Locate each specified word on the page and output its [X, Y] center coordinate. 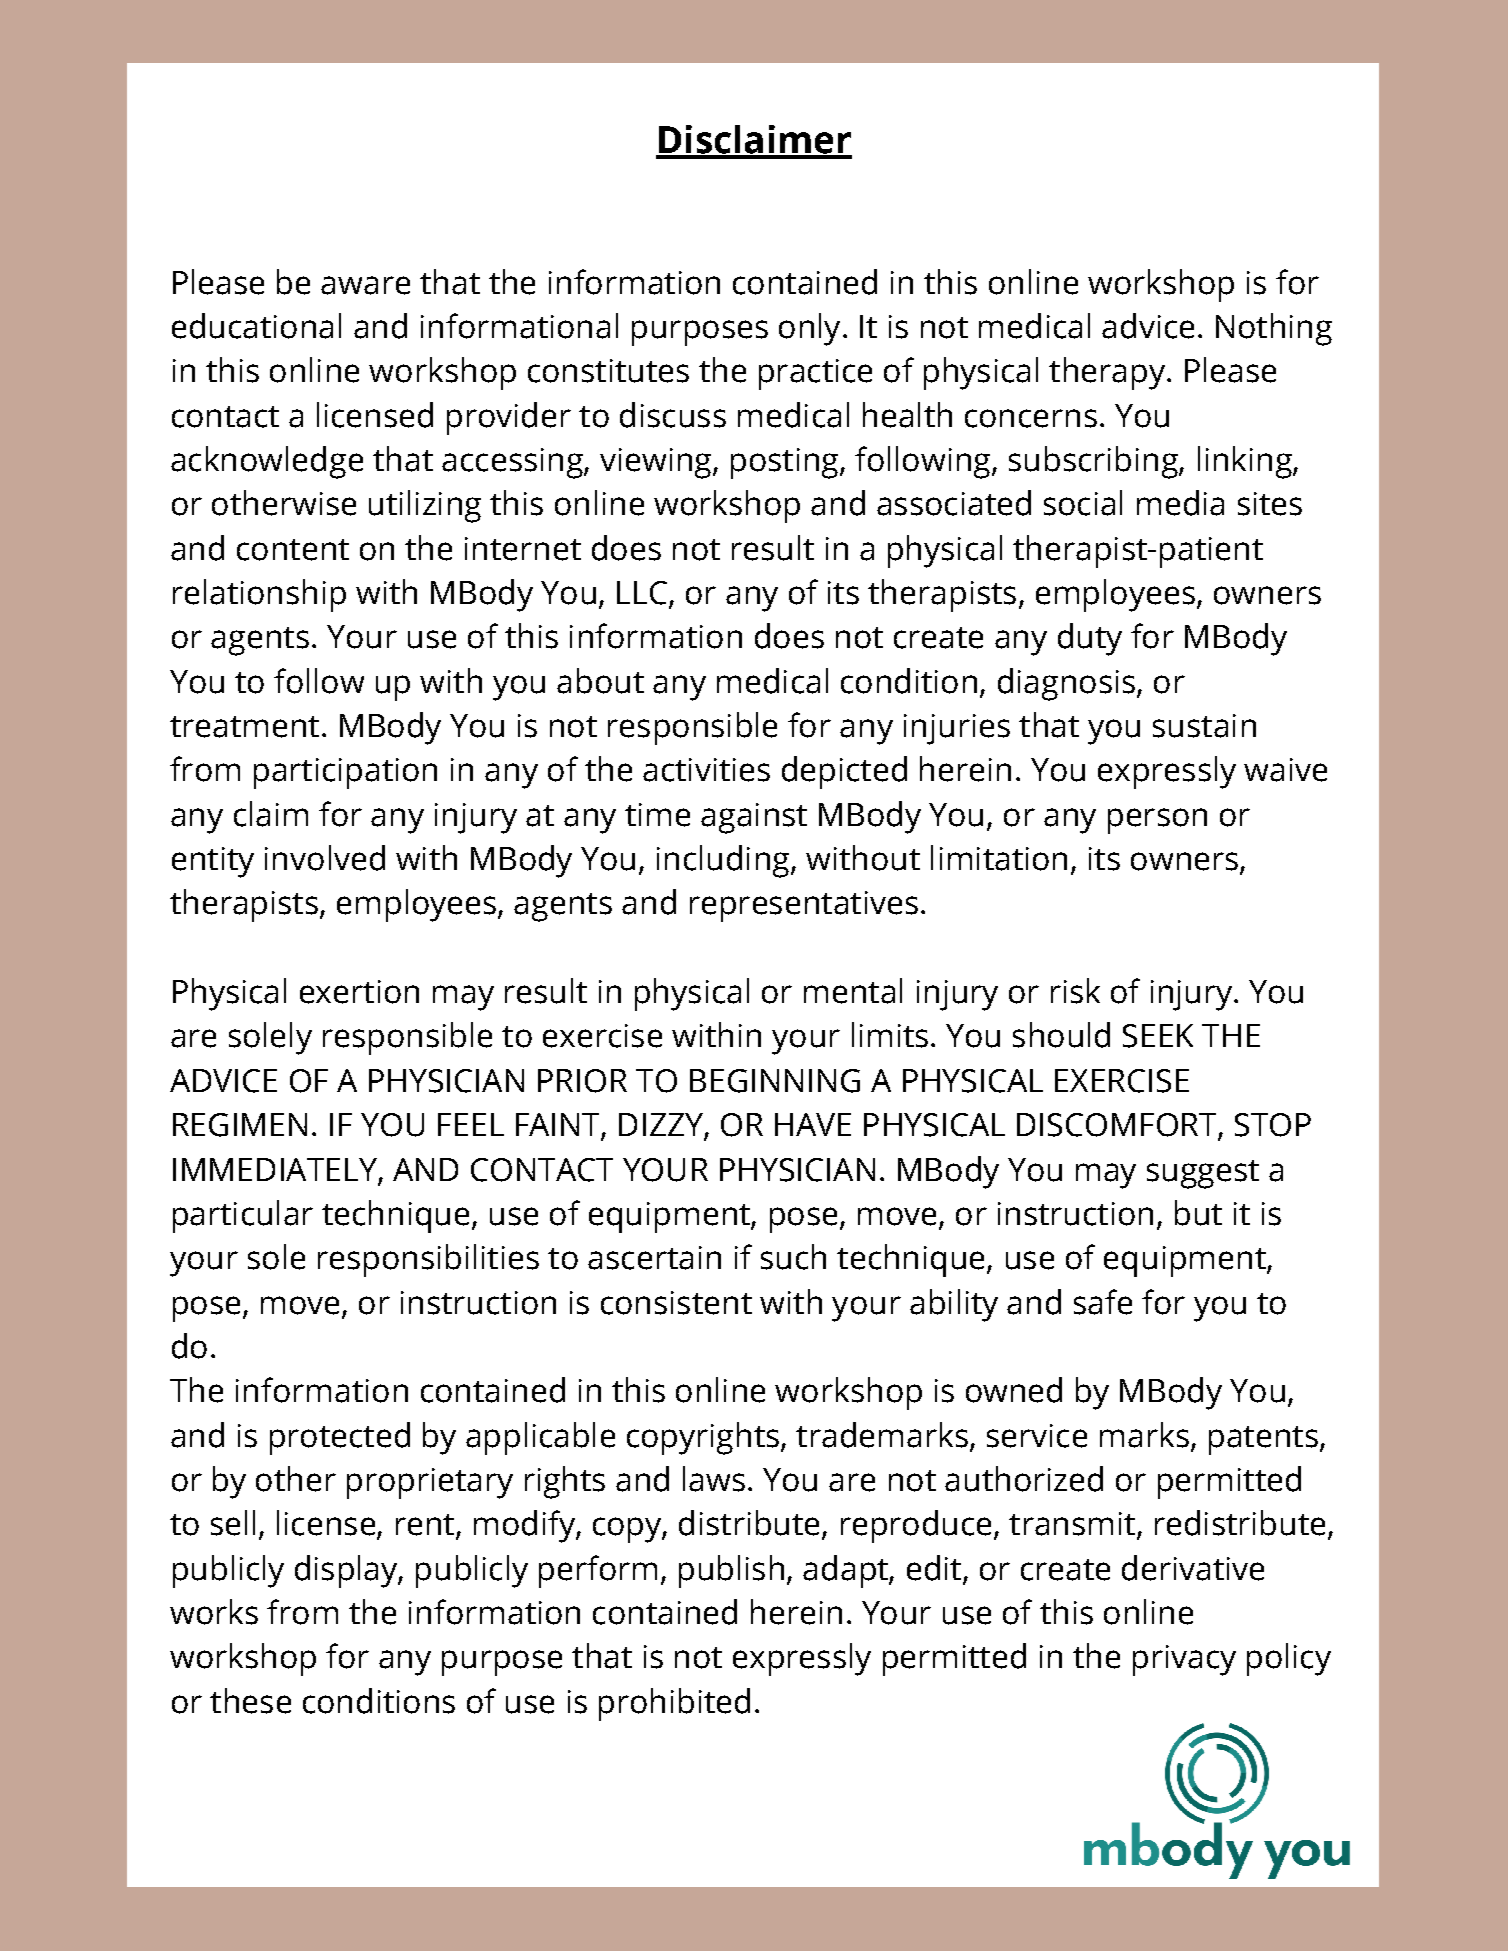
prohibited [674, 1704]
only [809, 329]
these [250, 1701]
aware [365, 285]
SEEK [1158, 1036]
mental [853, 991]
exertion [359, 992]
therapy [1107, 373]
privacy [1184, 1660]
